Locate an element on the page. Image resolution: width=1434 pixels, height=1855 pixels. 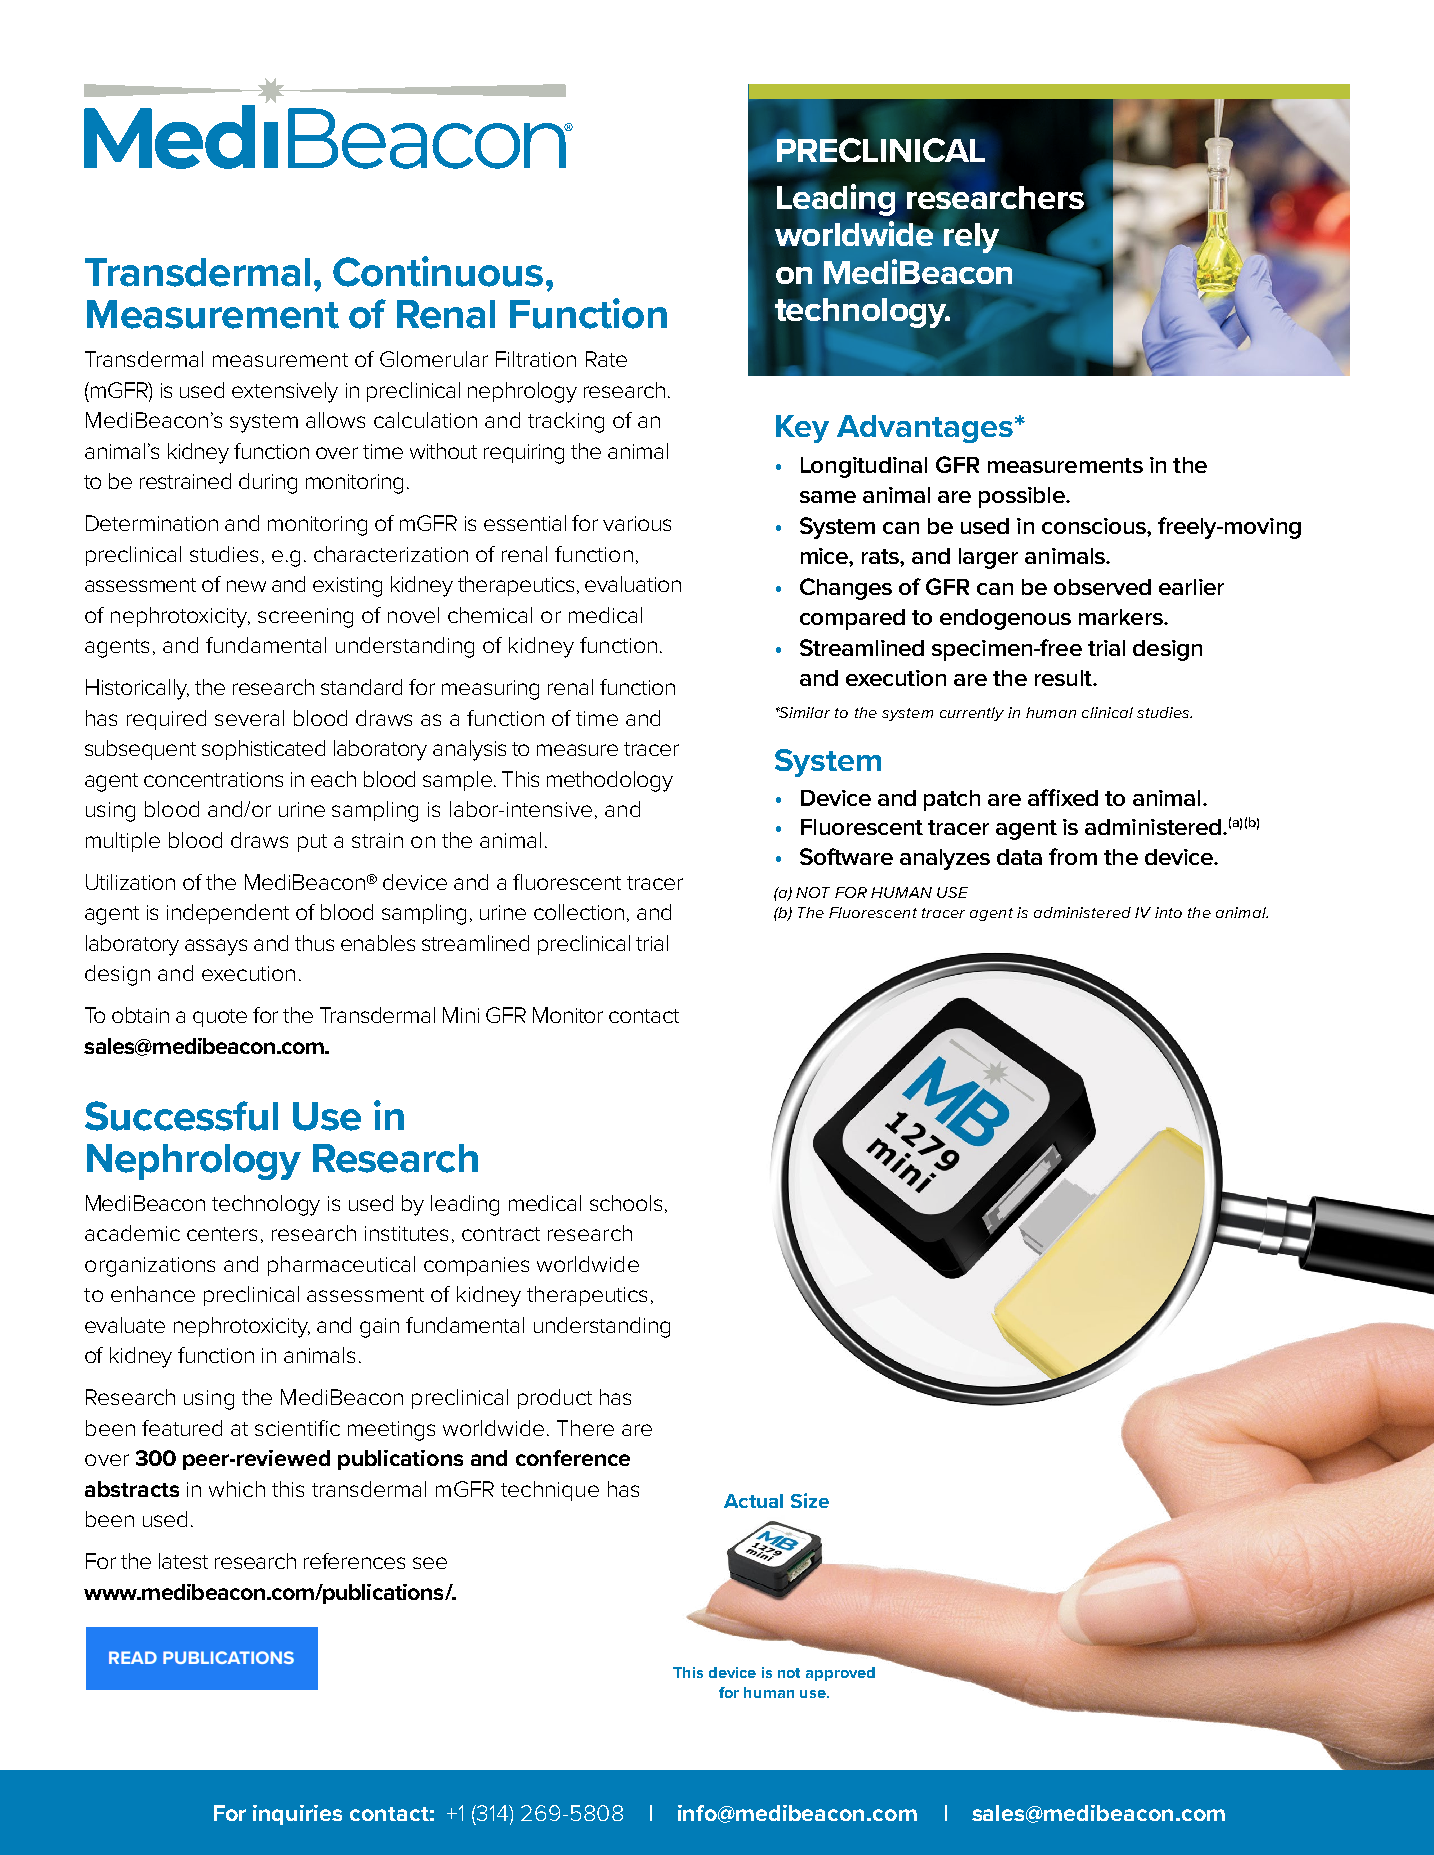
extensively is located at coordinates (285, 392).
